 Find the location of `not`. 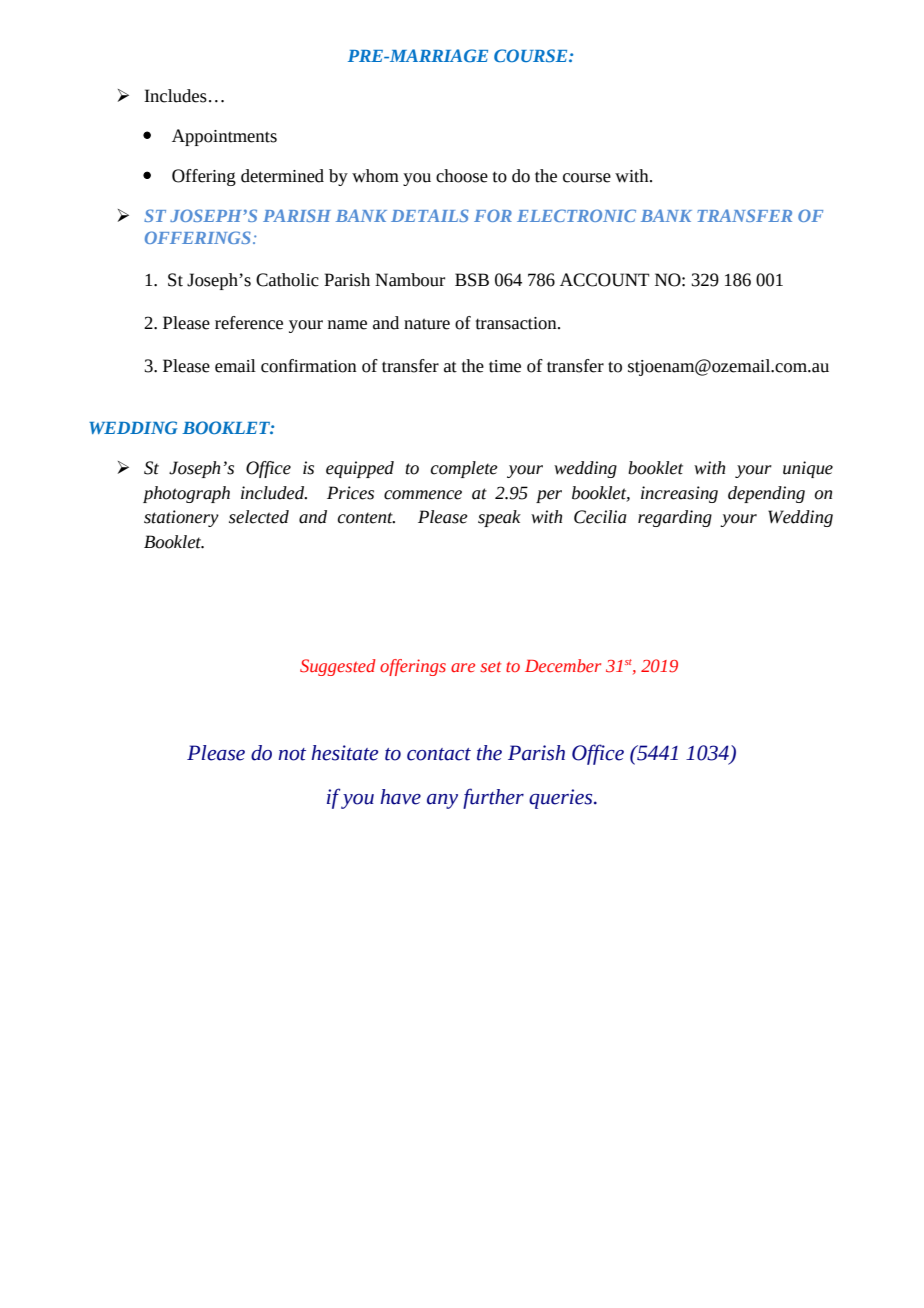

not is located at coordinates (292, 754).
